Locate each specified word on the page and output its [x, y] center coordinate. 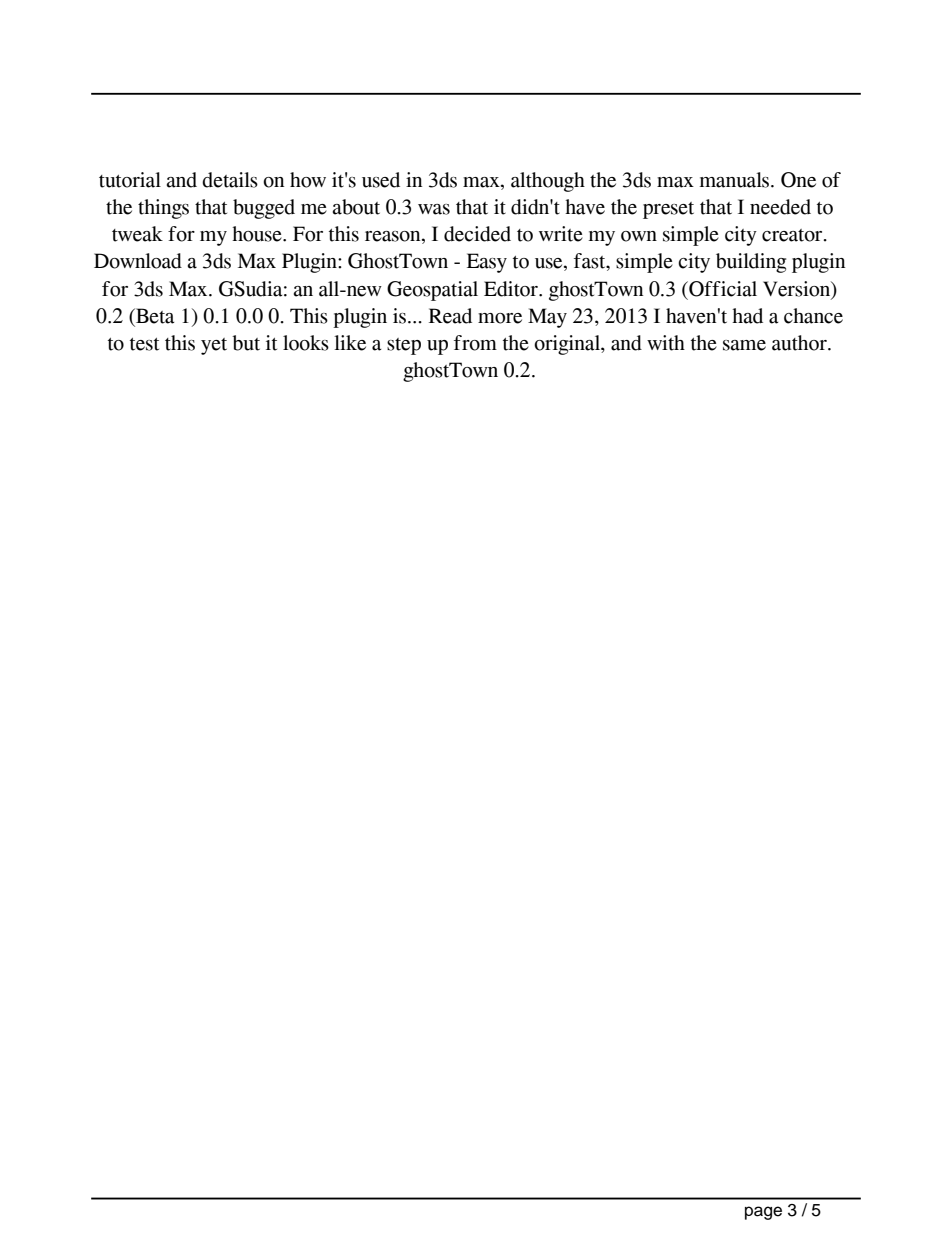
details [230, 180]
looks [306, 343]
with [666, 343]
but [246, 343]
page [763, 1213]
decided [477, 234]
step [404, 346]
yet [214, 346]
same [744, 345]
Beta [154, 316]
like [350, 343]
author [800, 343]
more [500, 318]
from [475, 343]
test [144, 344]
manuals [736, 180]
